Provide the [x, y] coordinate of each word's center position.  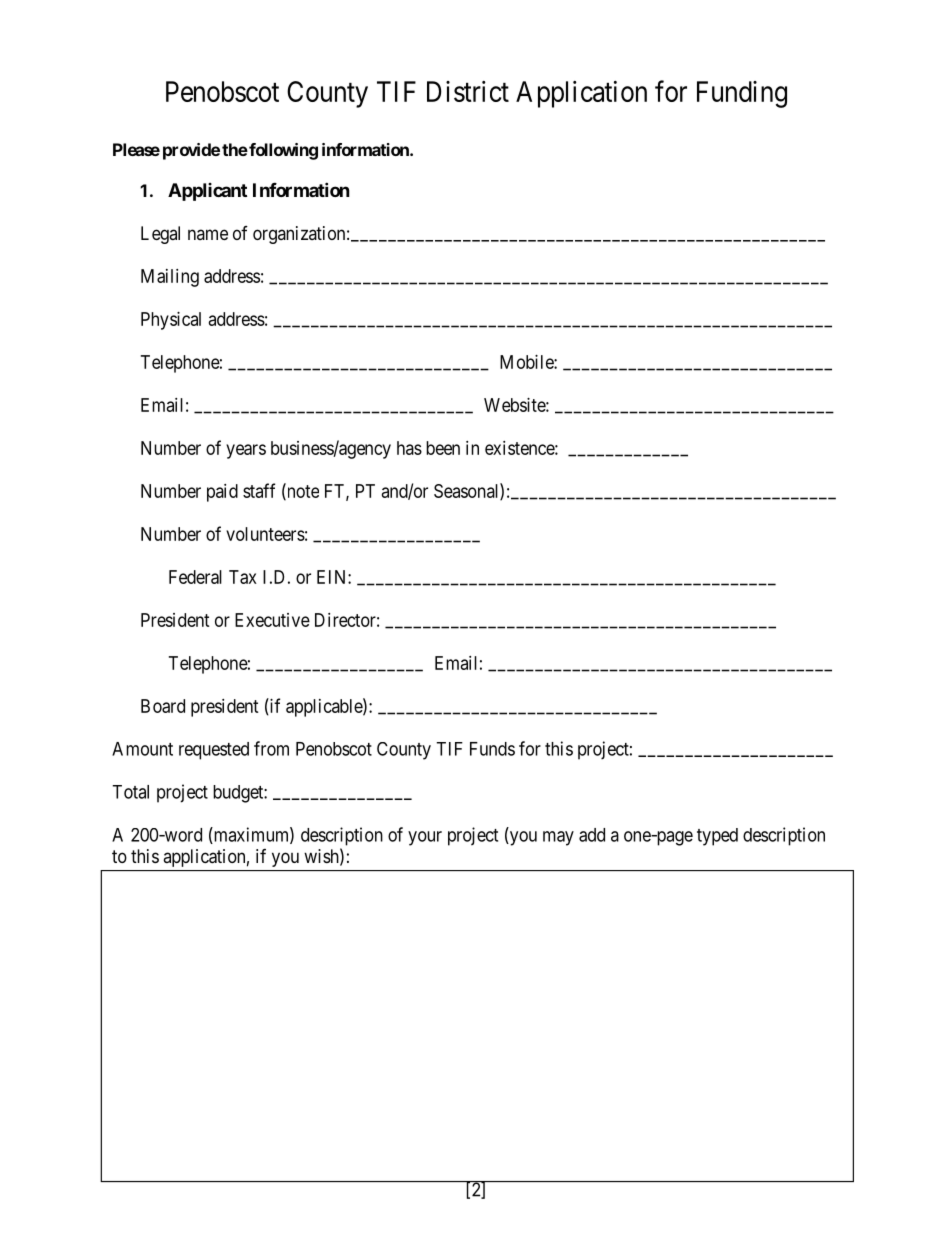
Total [130, 792]
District [468, 91]
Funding [742, 94]
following [282, 151]
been [443, 448]
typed [717, 837]
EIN [333, 577]
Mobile [527, 362]
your [425, 838]
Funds [492, 749]
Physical [171, 321]
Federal [195, 577]
